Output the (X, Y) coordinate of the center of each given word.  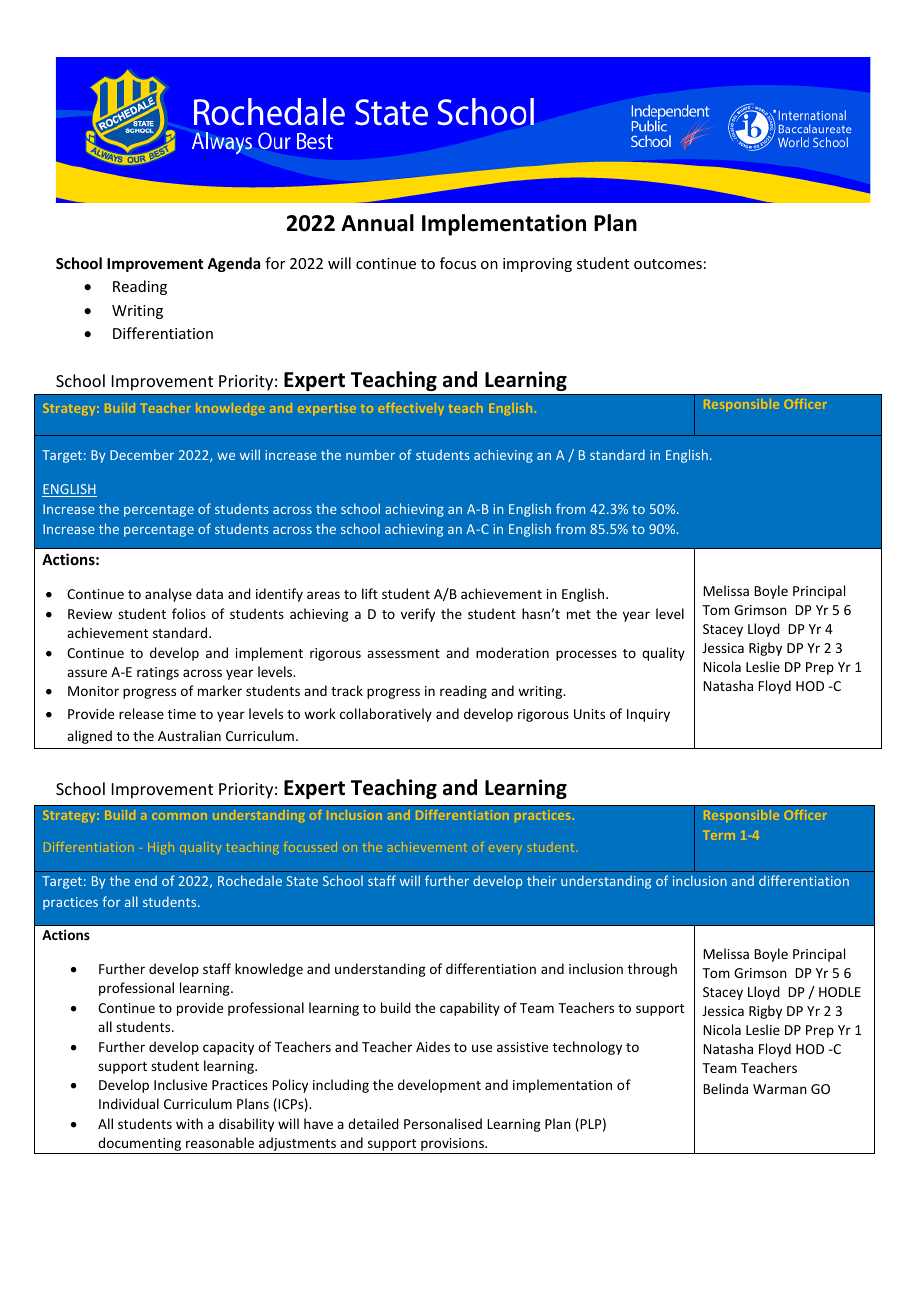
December (142, 454)
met (579, 614)
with (189, 1123)
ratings (158, 673)
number (370, 454)
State (302, 881)
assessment (403, 653)
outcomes (668, 264)
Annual (377, 223)
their (542, 880)
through (652, 970)
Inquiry (648, 715)
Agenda (233, 264)
